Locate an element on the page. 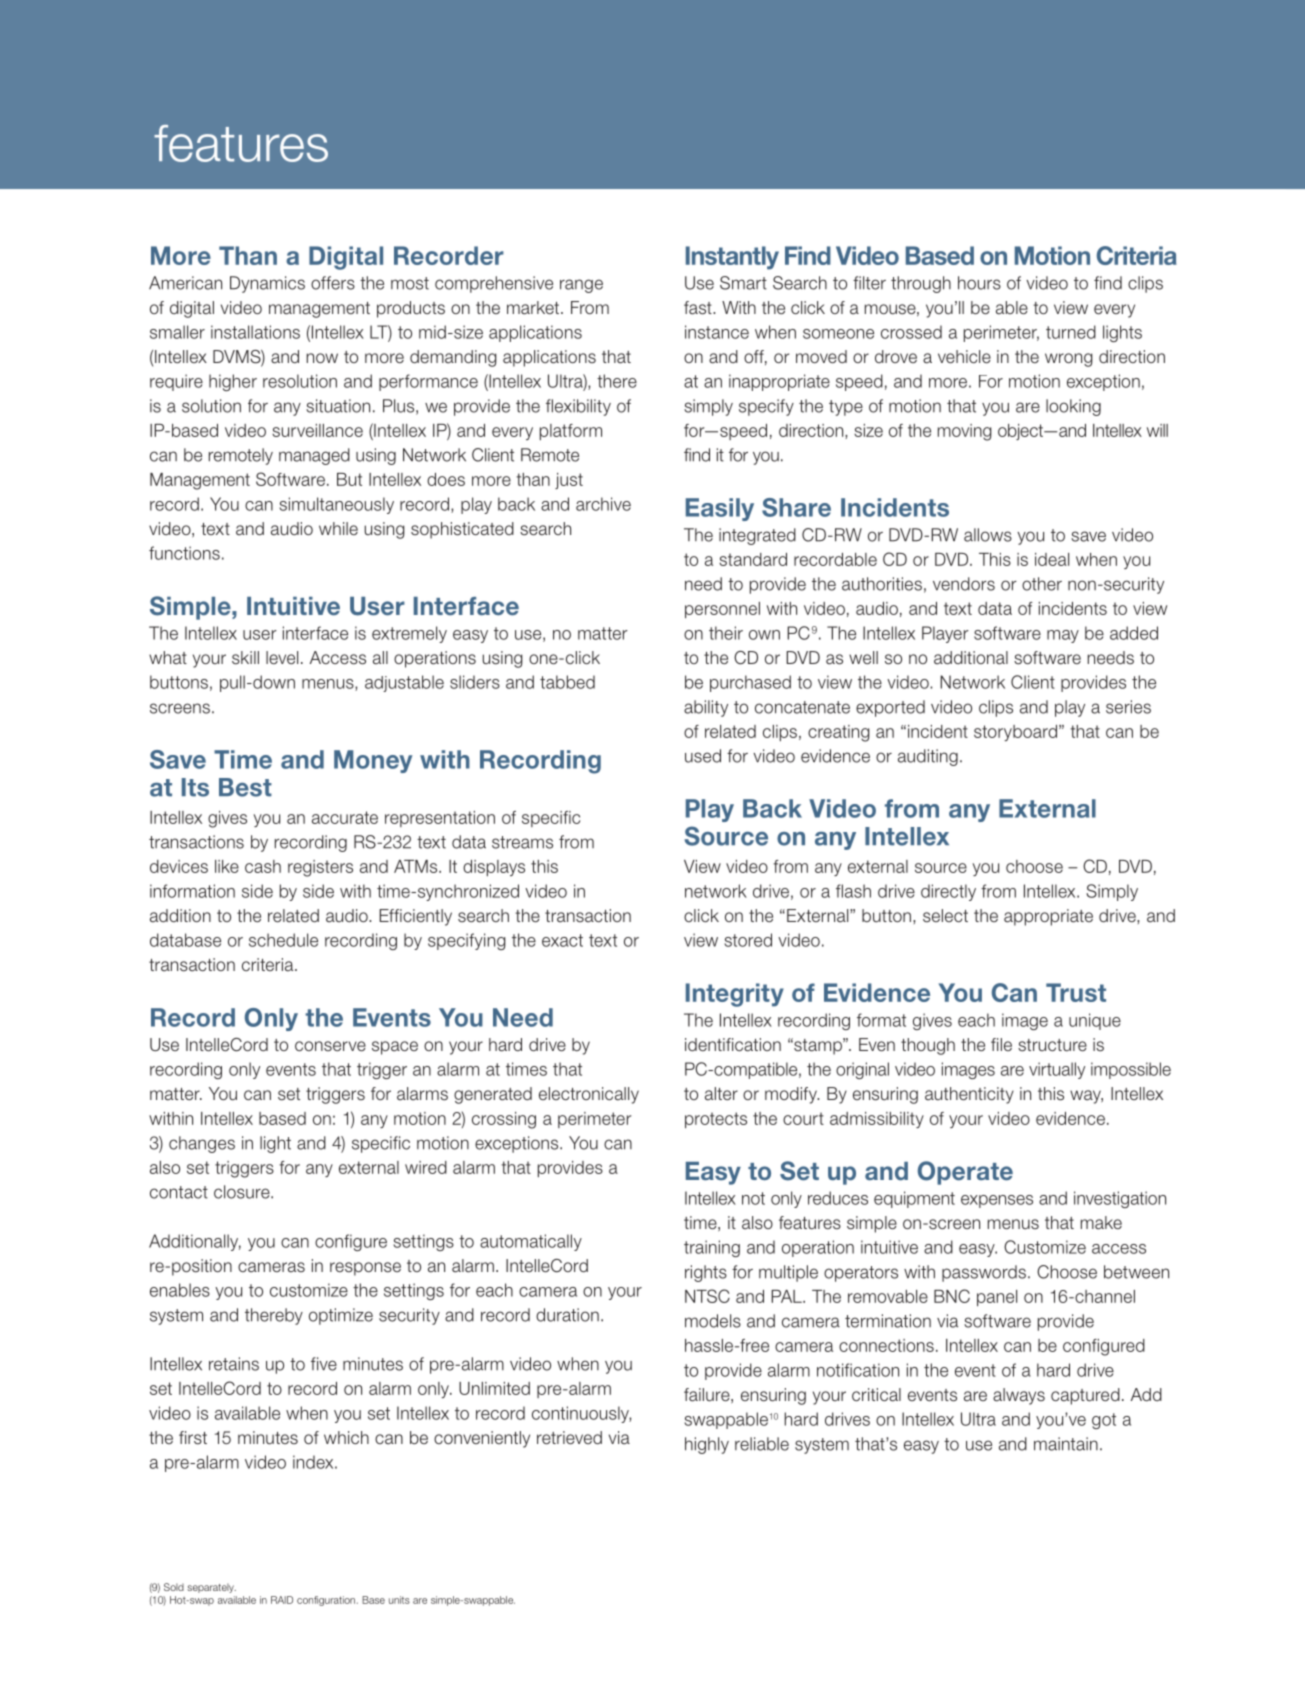 This page has height=1689, width=1305. ability is located at coordinates (706, 708).
